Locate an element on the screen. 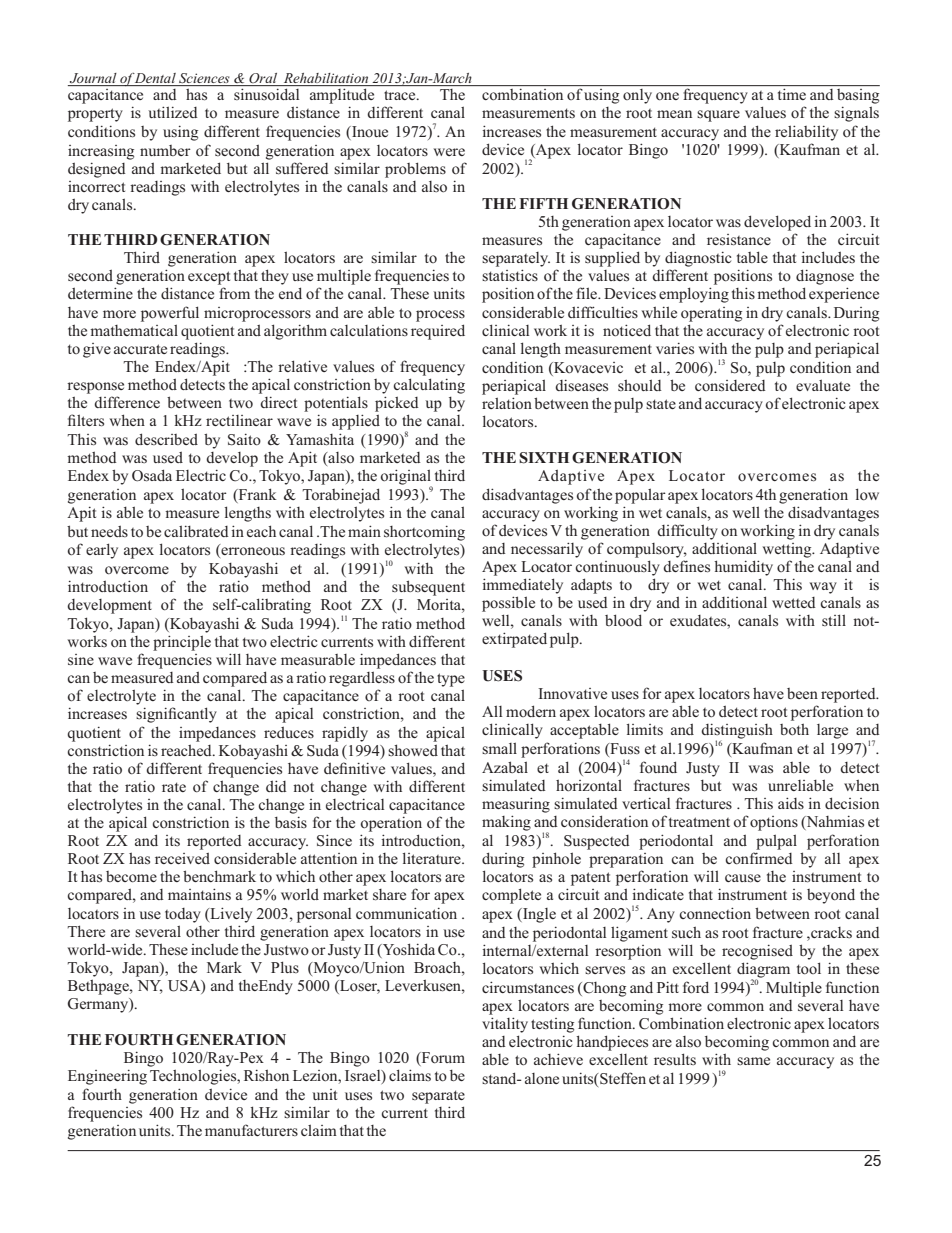 The height and width of the screenshot is (1233, 952). principle is located at coordinates (182, 643).
